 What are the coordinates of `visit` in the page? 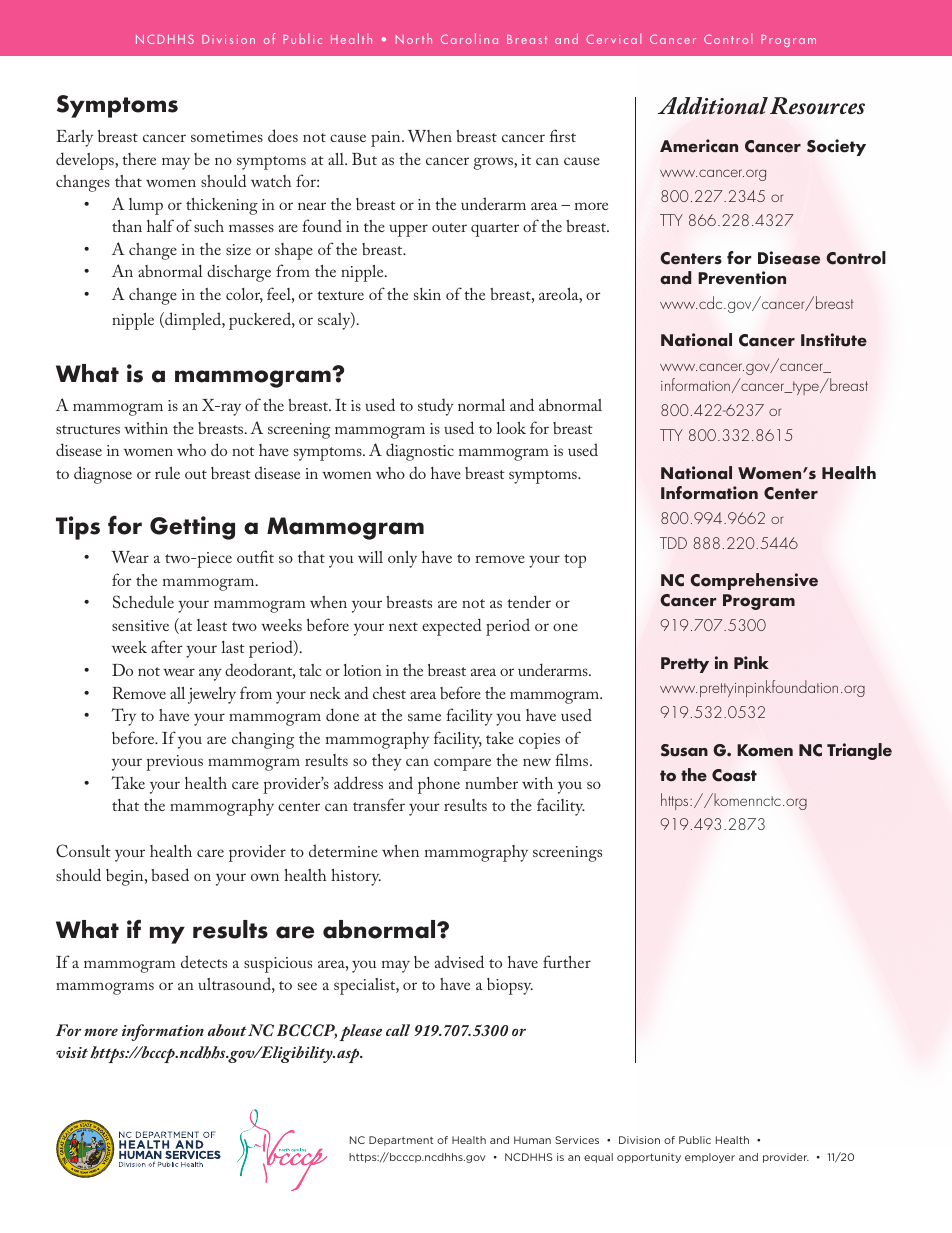 It's located at (72, 1052).
